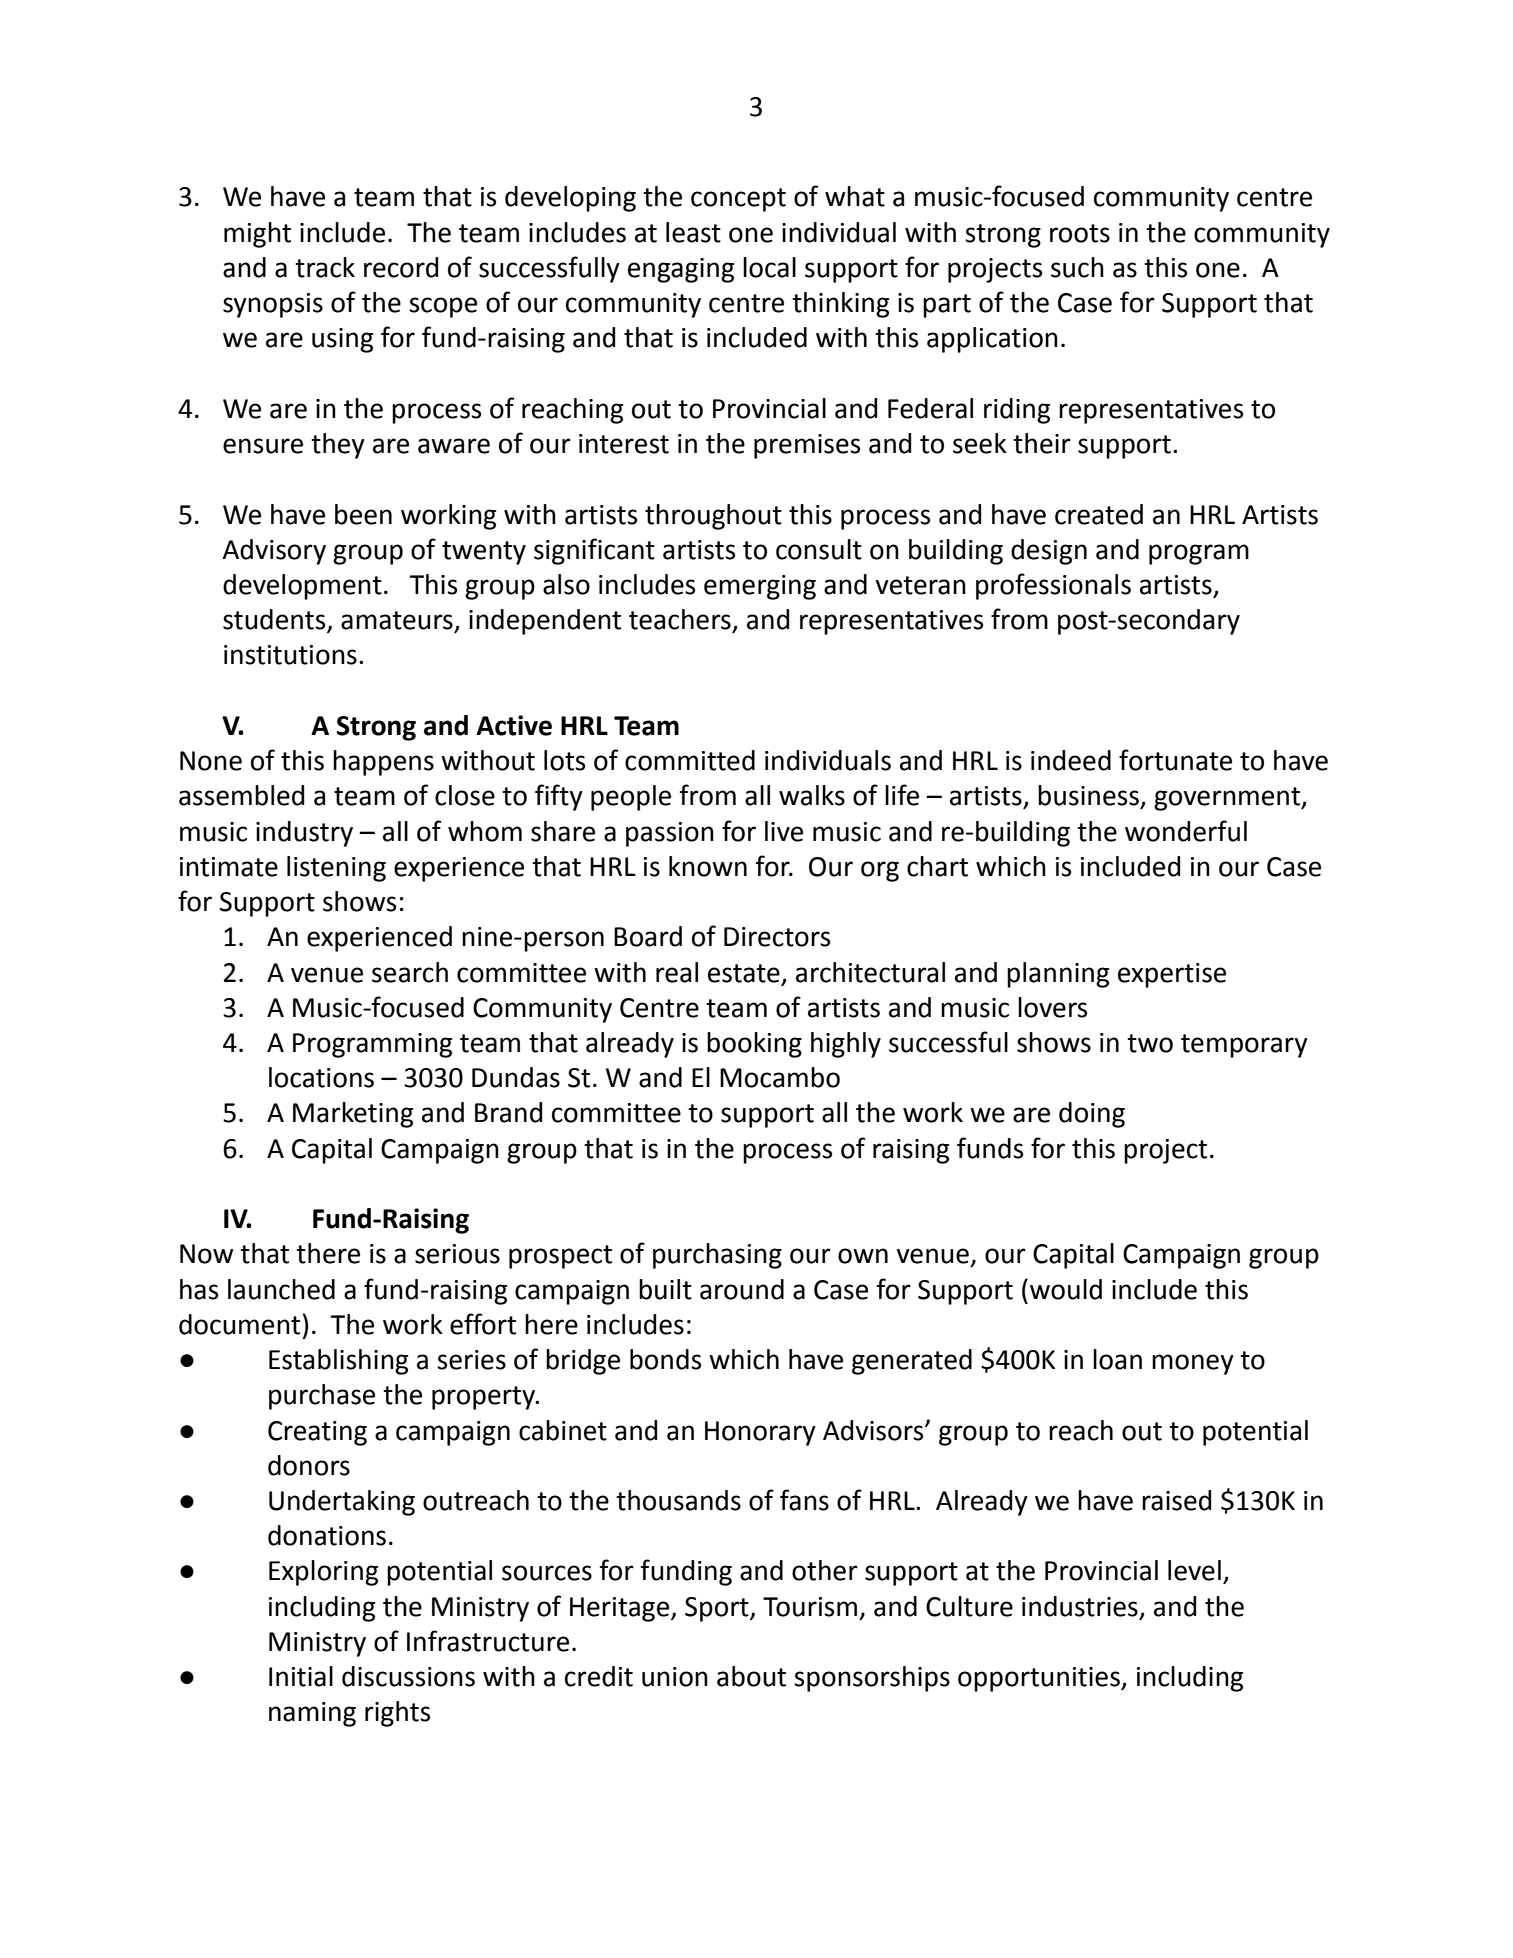  Describe the element at coordinates (760, 587) in the screenshot. I see `emerging` at that location.
